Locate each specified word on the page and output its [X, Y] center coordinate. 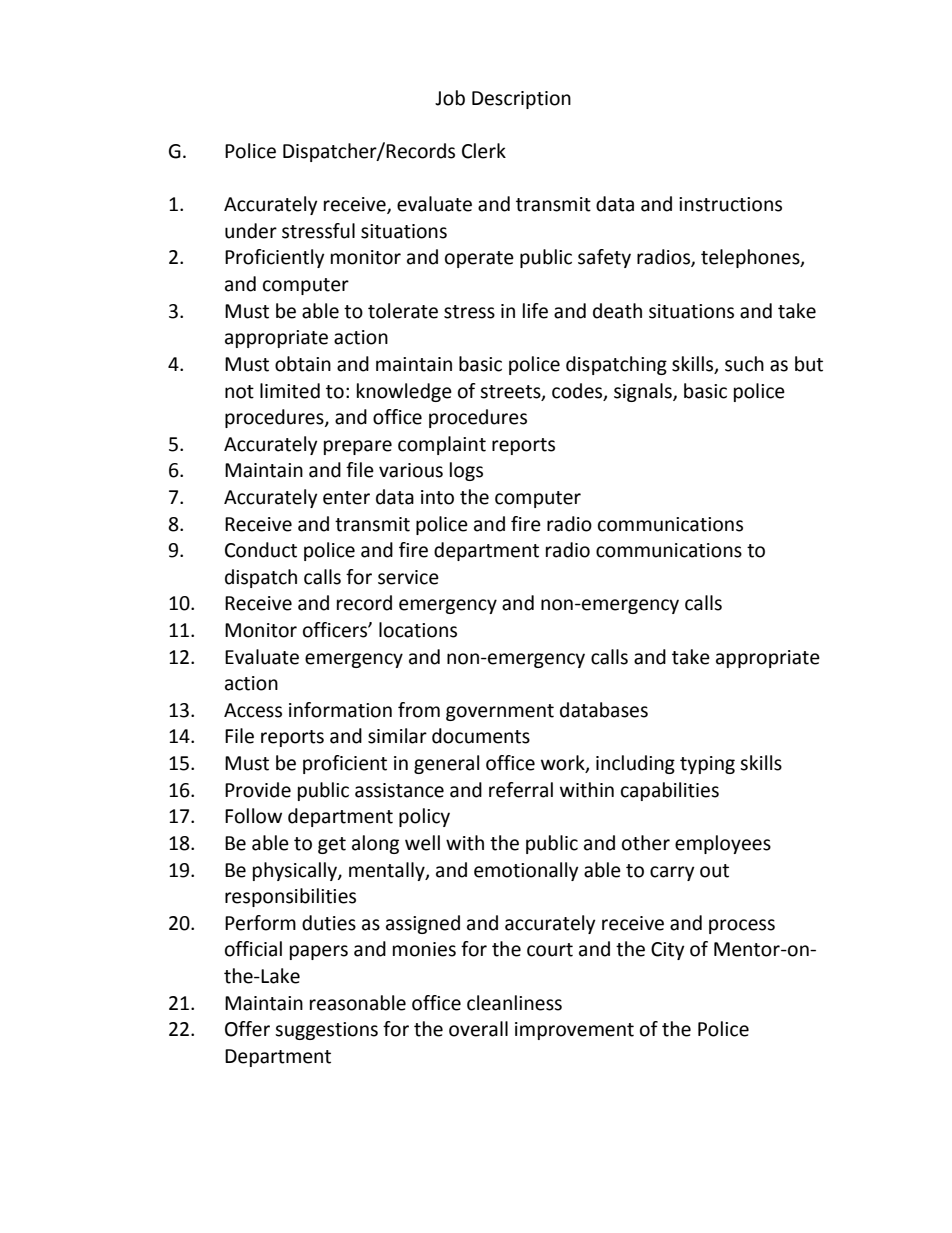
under [251, 231]
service [408, 577]
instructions [730, 204]
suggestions [326, 1031]
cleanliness [514, 1003]
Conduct [261, 550]
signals [644, 392]
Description [521, 100]
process [742, 926]
